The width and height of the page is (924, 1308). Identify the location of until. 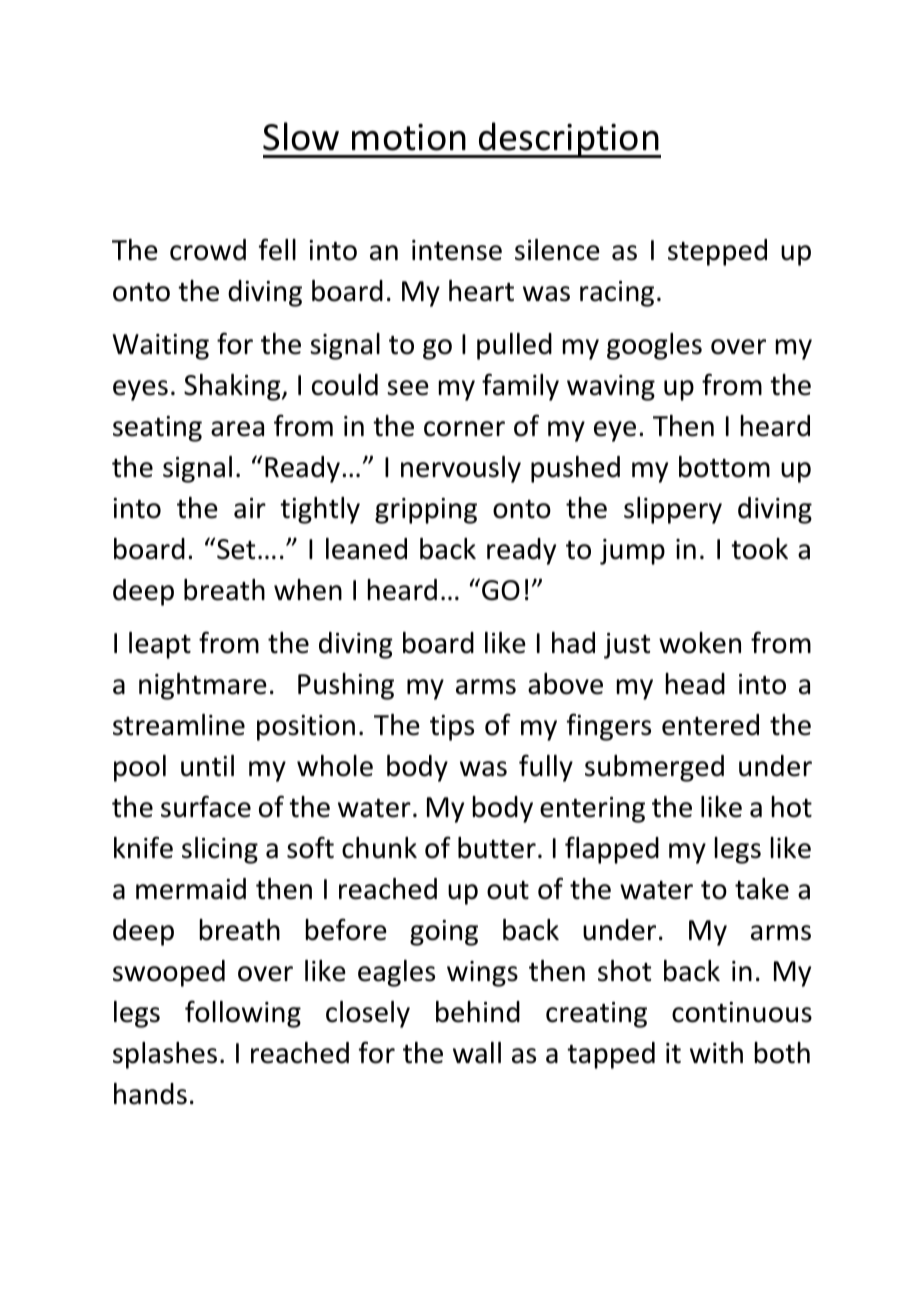
(207, 766).
